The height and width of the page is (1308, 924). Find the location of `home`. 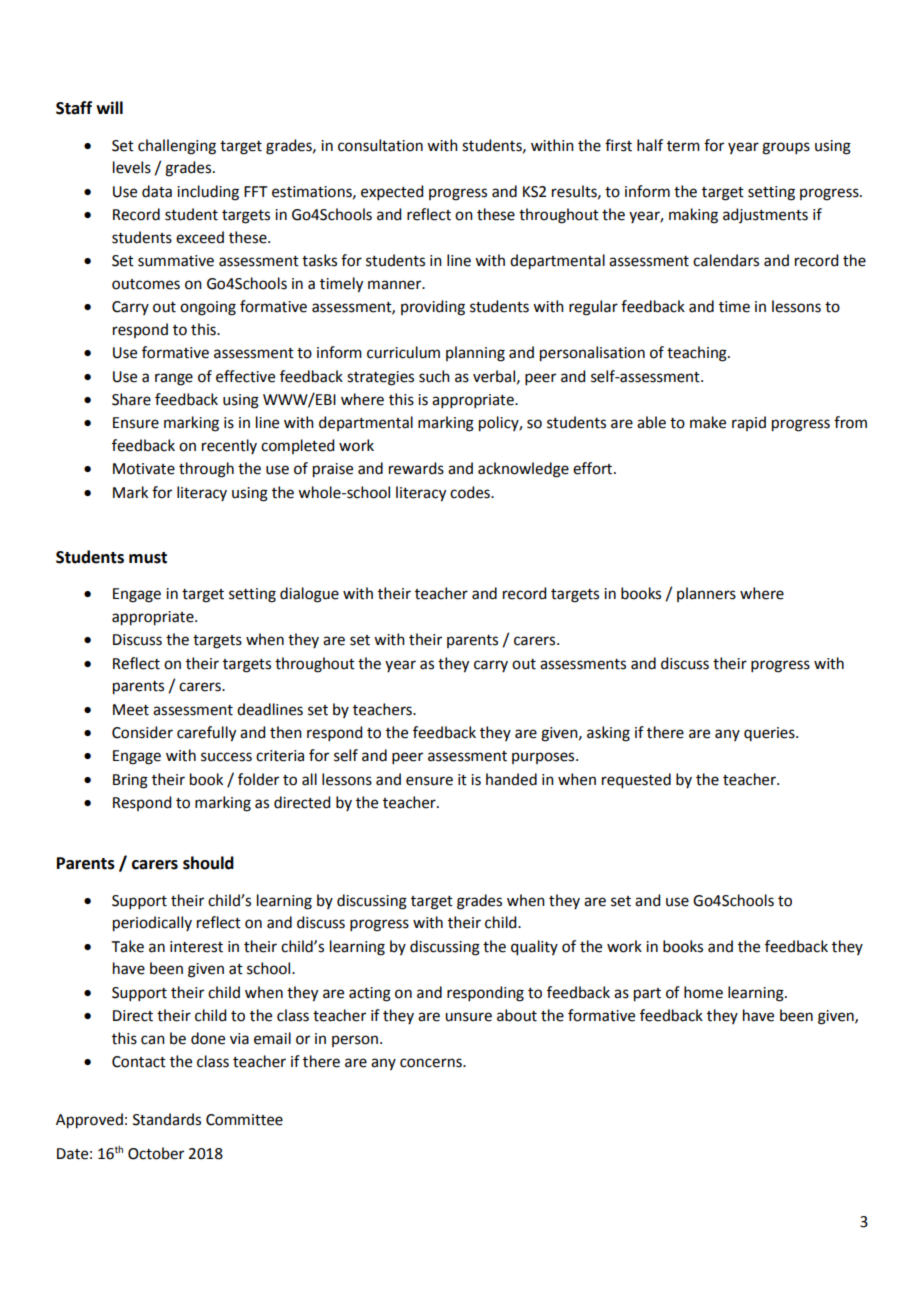

home is located at coordinates (703, 992).
